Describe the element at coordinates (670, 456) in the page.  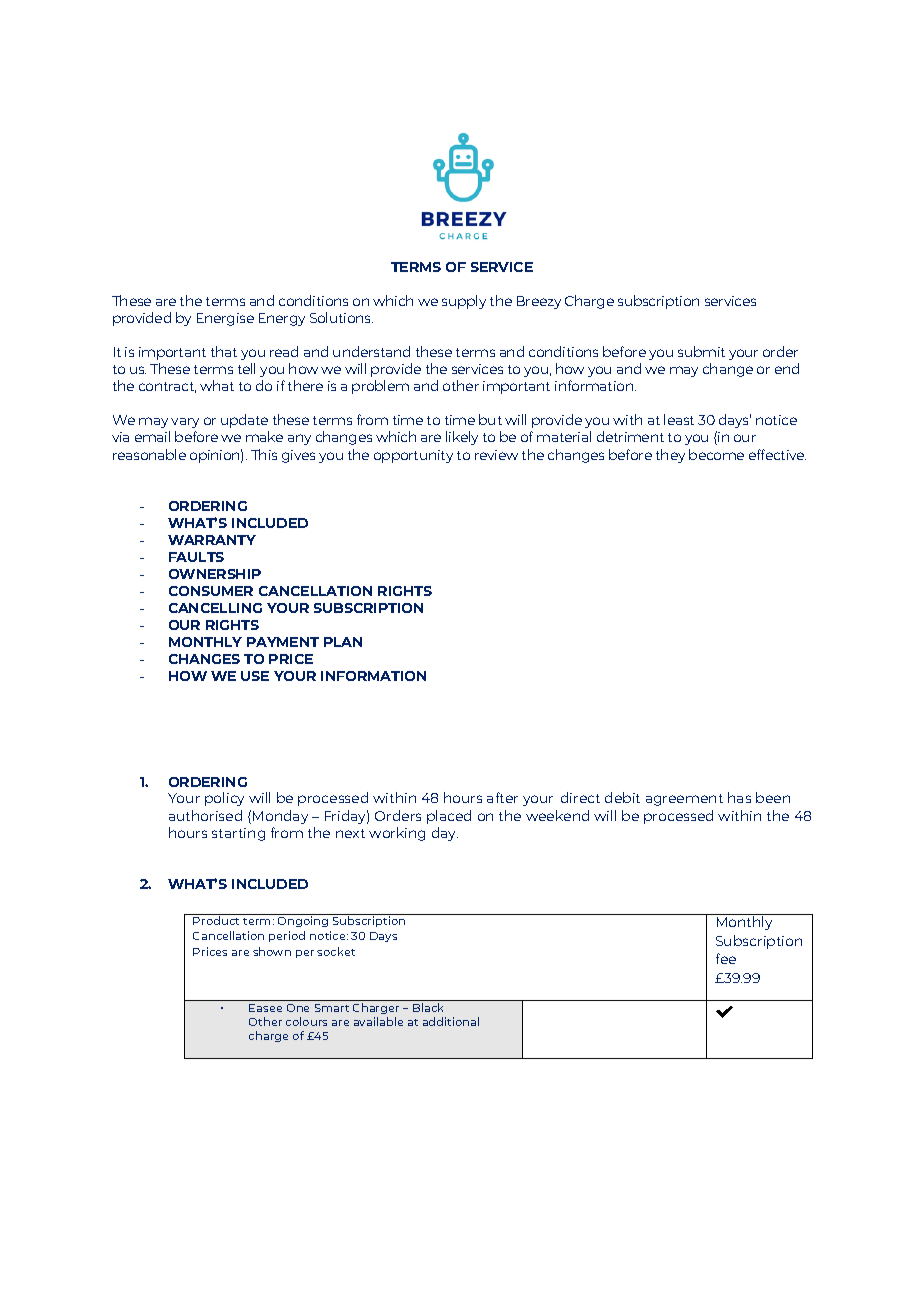
I see `they` at that location.
